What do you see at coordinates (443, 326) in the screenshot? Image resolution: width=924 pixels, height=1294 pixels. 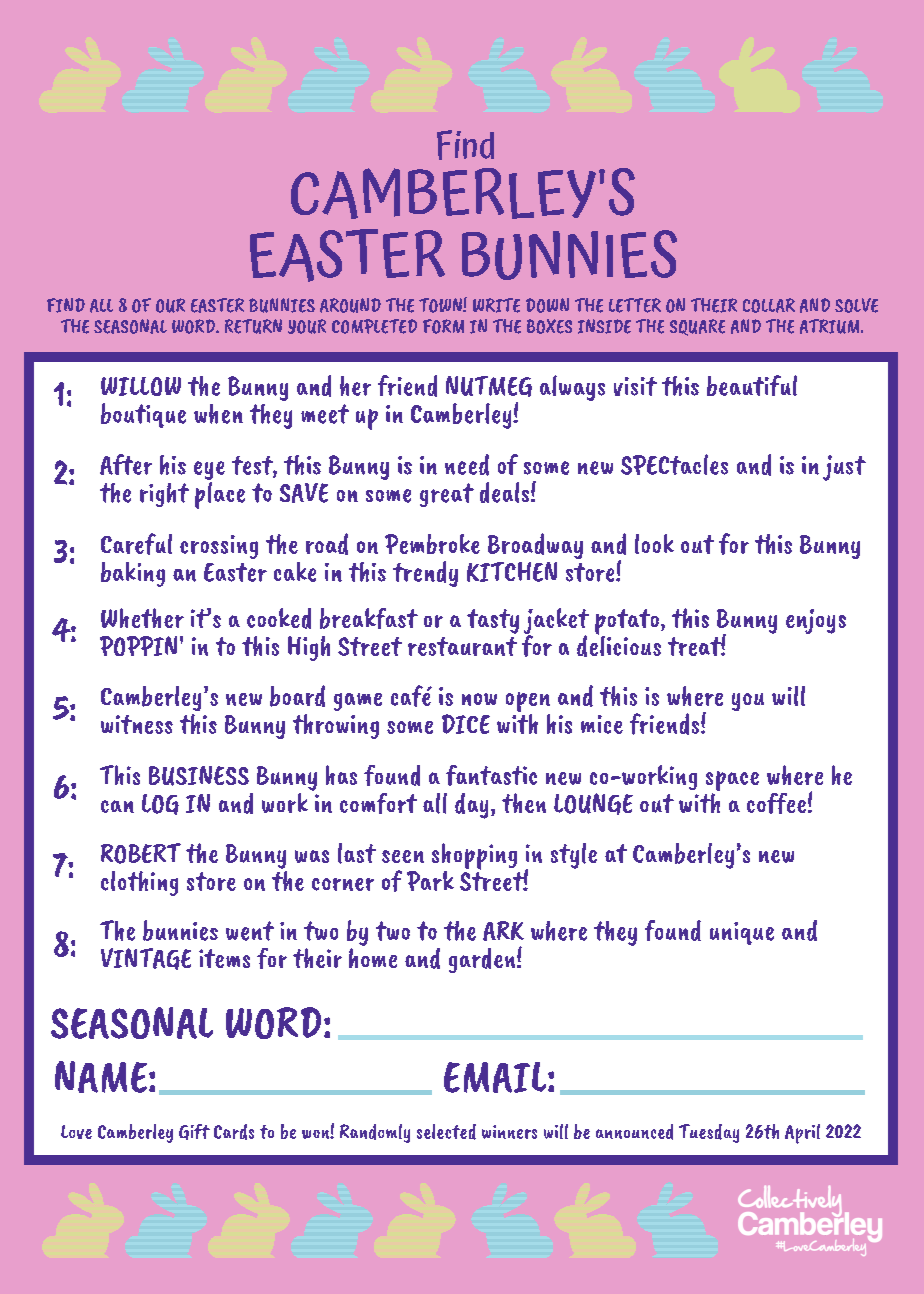 I see `FORM` at bounding box center [443, 326].
